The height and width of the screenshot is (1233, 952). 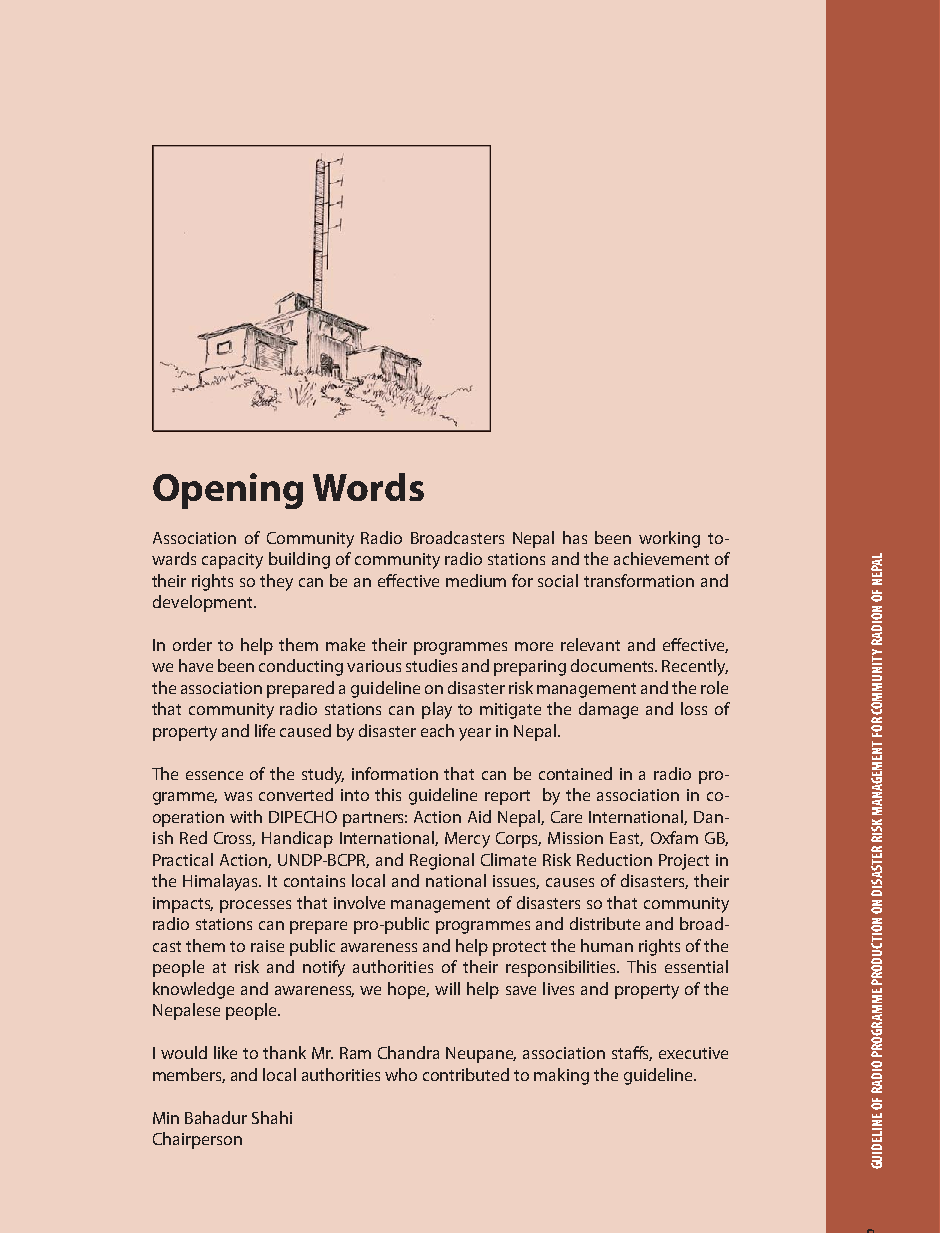 What do you see at coordinates (605, 923) in the screenshot?
I see `distribute` at bounding box center [605, 923].
